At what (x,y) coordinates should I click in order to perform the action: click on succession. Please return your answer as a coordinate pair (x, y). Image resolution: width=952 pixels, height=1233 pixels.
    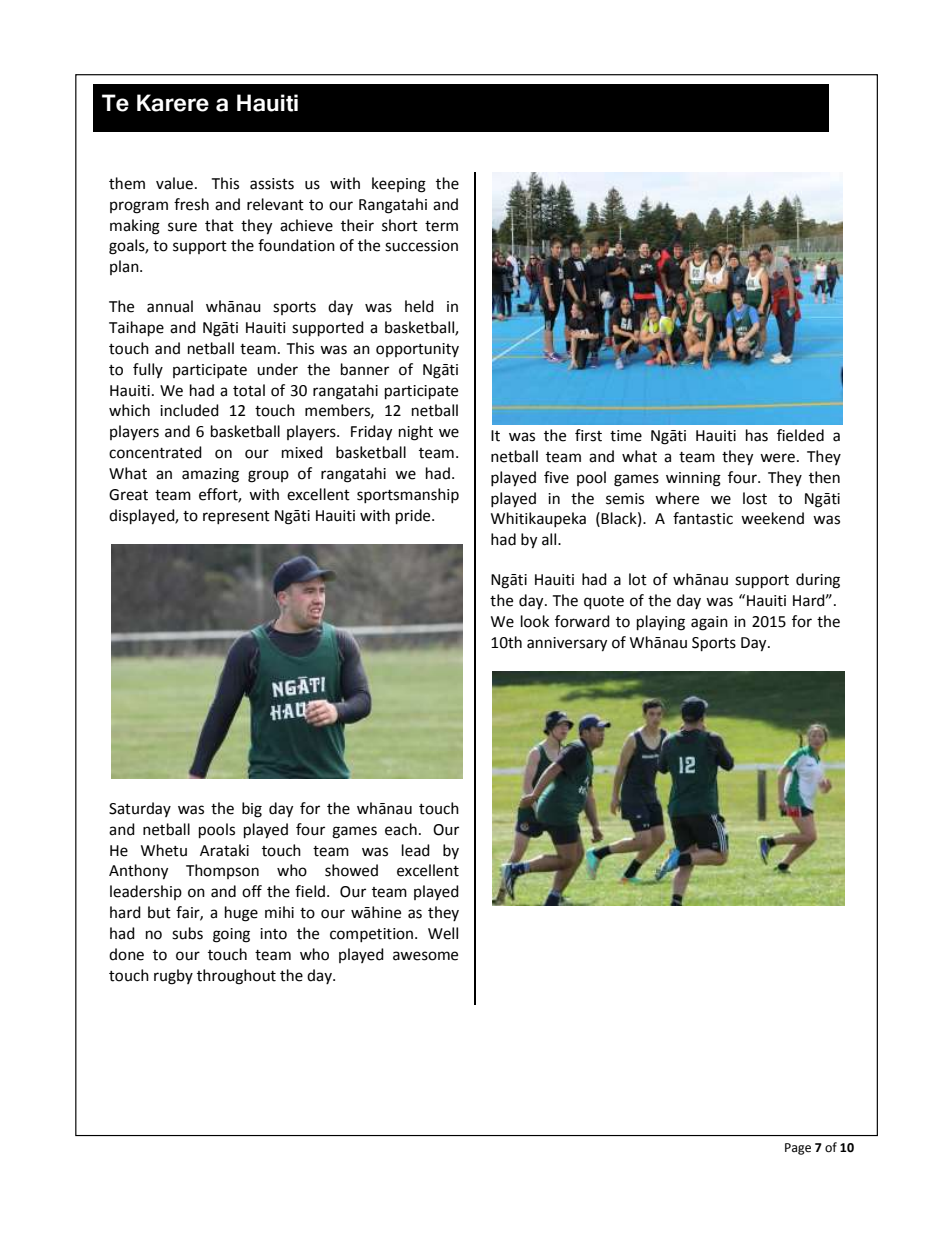
    Looking at the image, I should click on (421, 246).
